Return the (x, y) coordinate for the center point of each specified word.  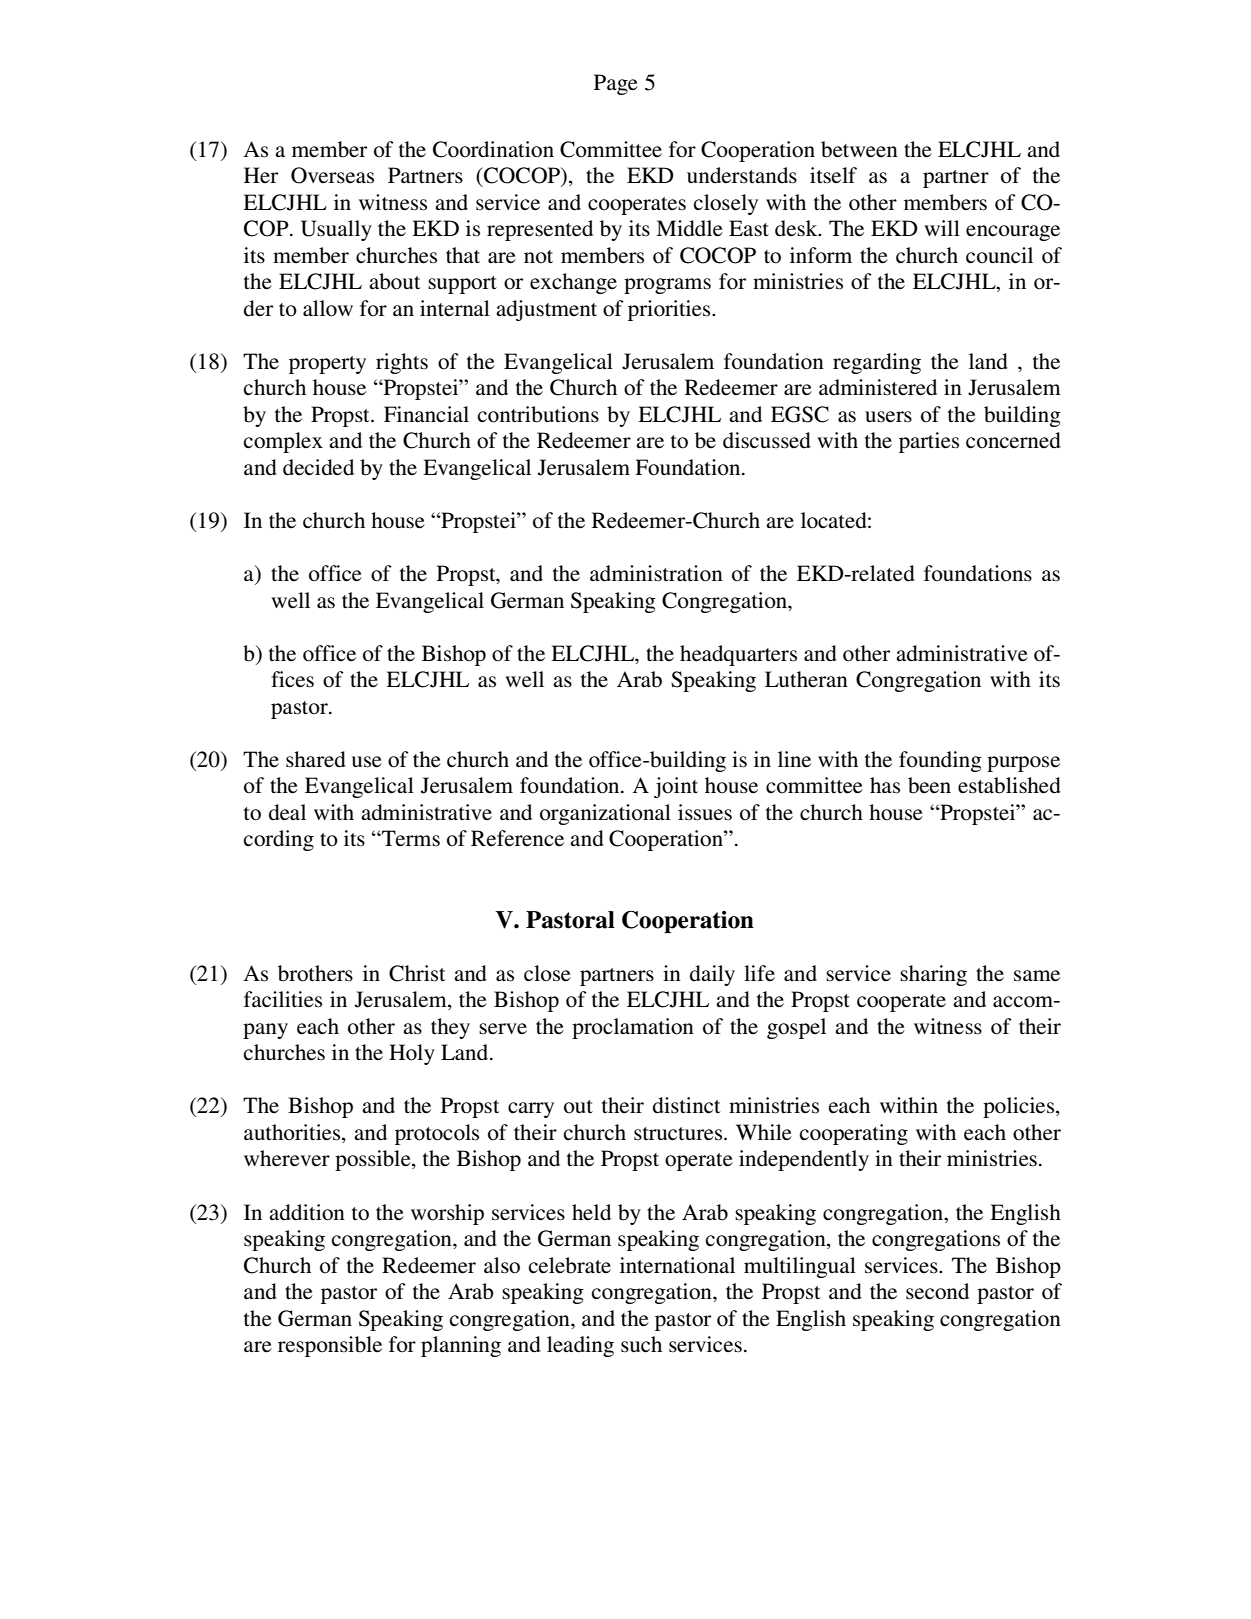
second (937, 1291)
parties (929, 442)
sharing (933, 975)
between (859, 149)
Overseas (332, 175)
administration (656, 573)
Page (616, 84)
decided (318, 467)
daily (712, 975)
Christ (417, 973)
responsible (330, 1346)
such (641, 1344)
